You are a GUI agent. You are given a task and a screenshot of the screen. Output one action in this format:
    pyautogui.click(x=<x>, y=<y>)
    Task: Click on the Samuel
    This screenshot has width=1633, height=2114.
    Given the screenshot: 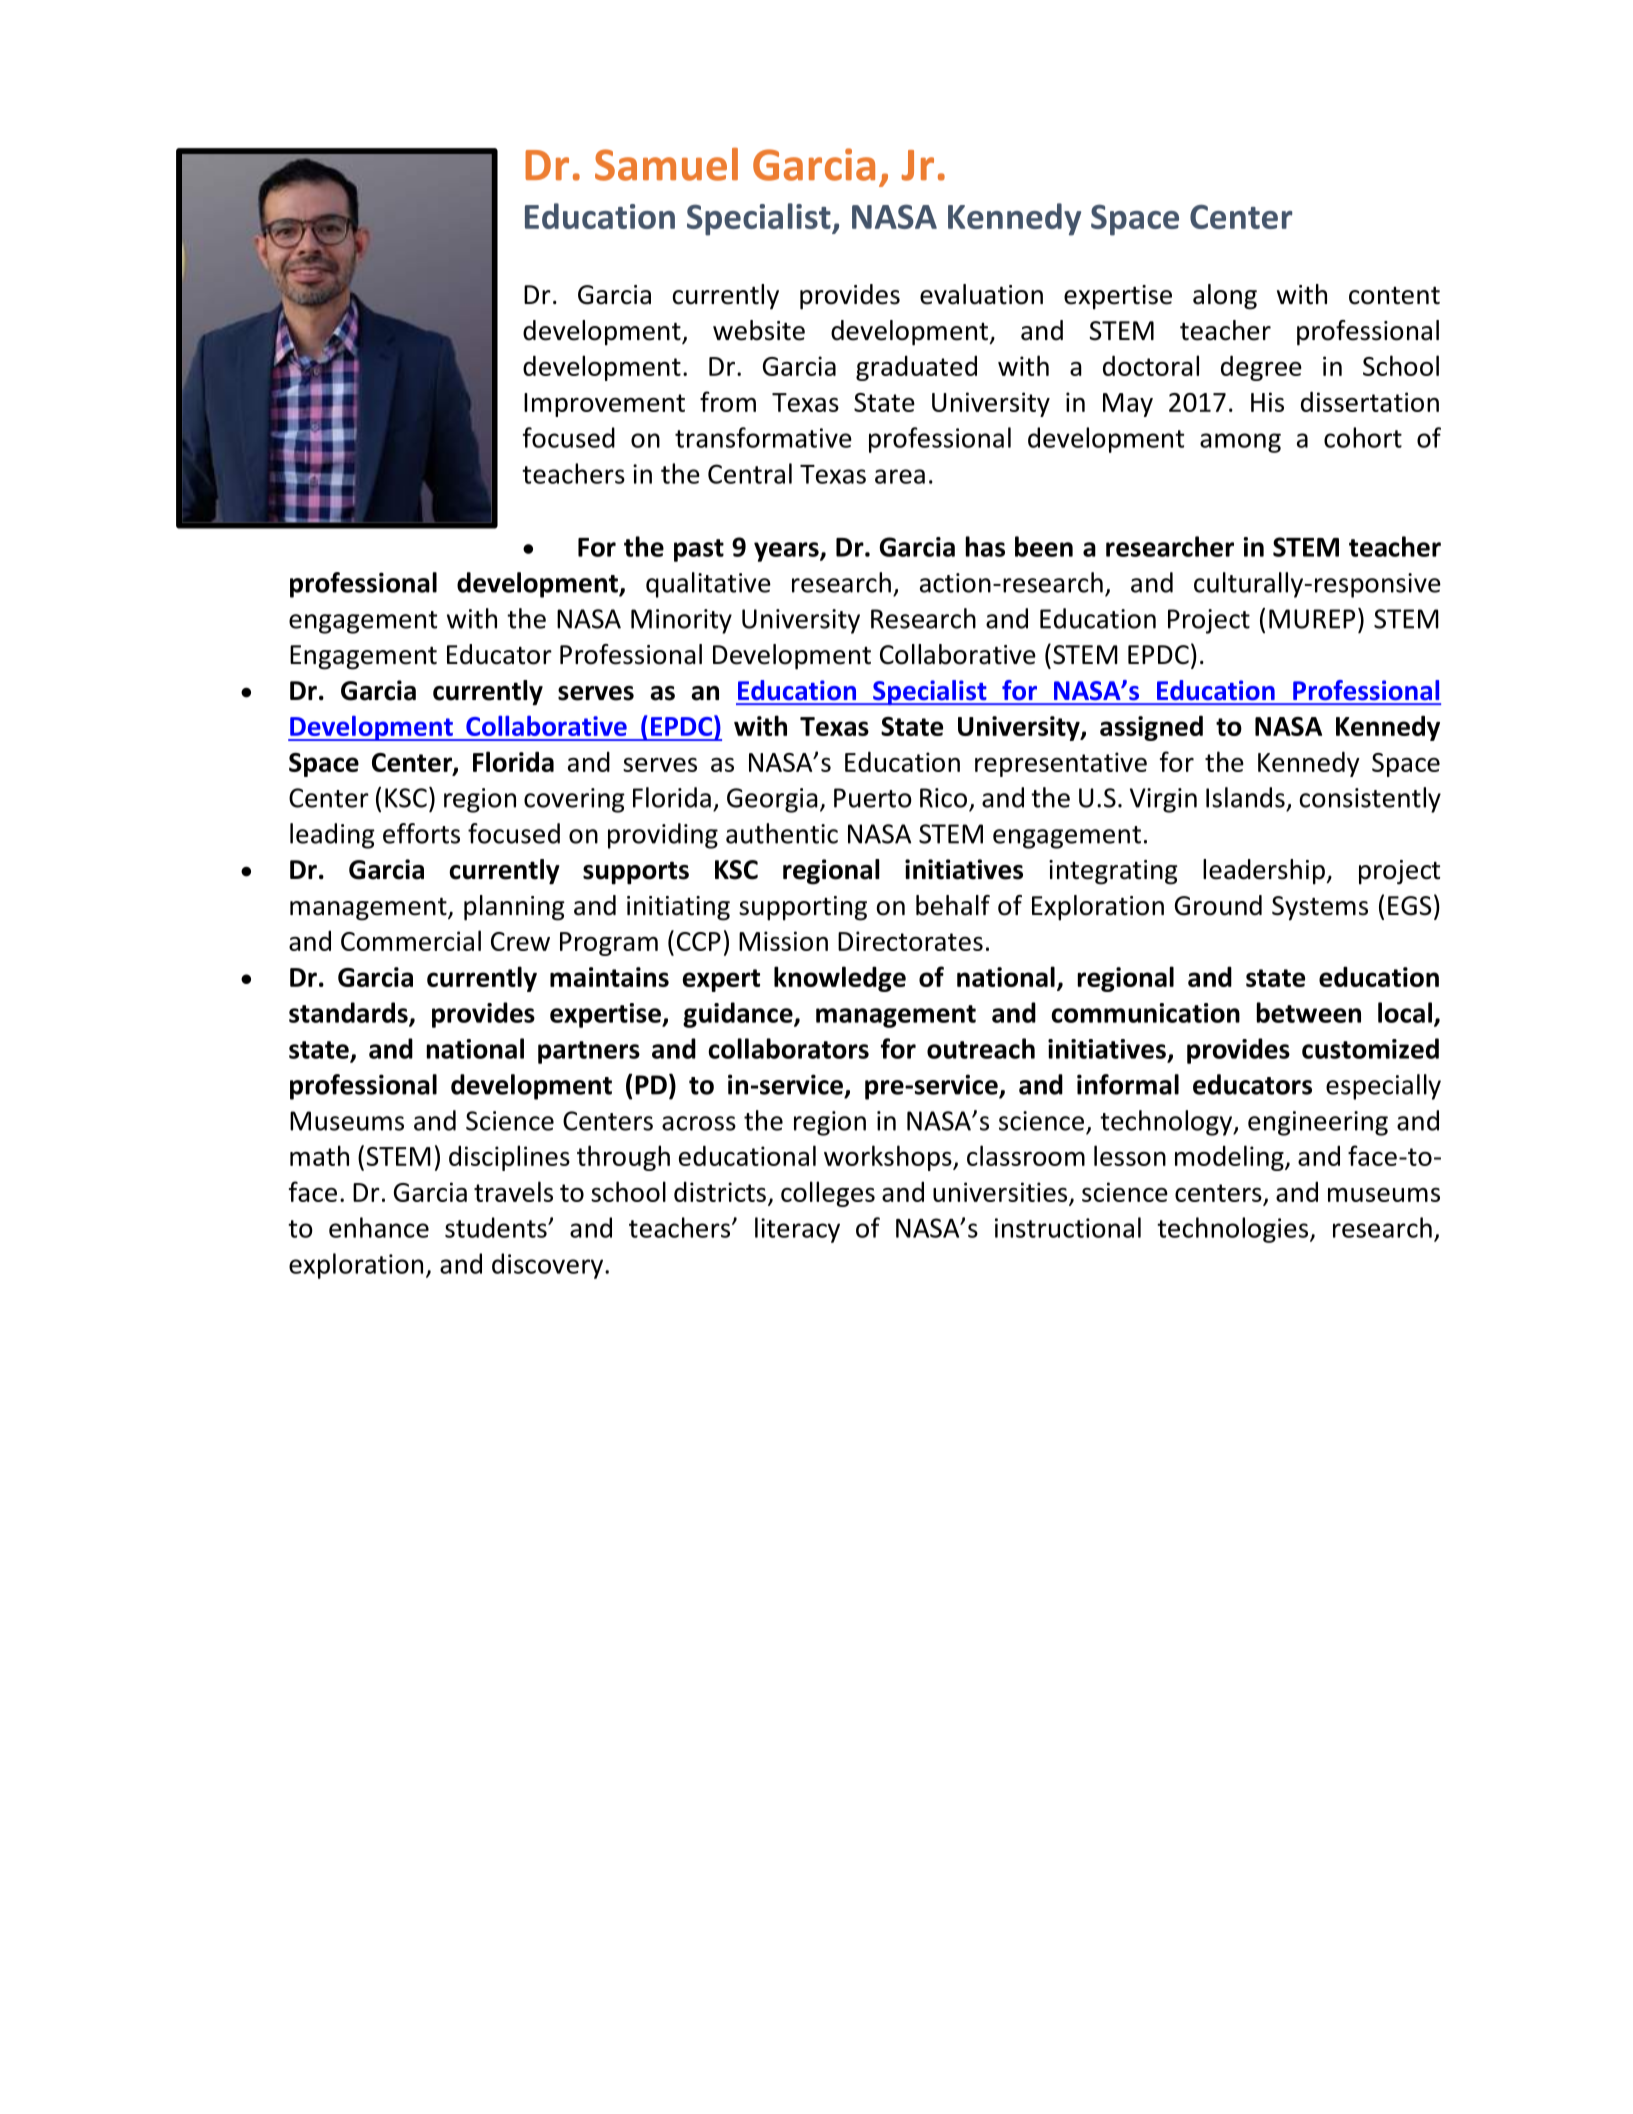 What is the action you would take?
    pyautogui.click(x=666, y=164)
